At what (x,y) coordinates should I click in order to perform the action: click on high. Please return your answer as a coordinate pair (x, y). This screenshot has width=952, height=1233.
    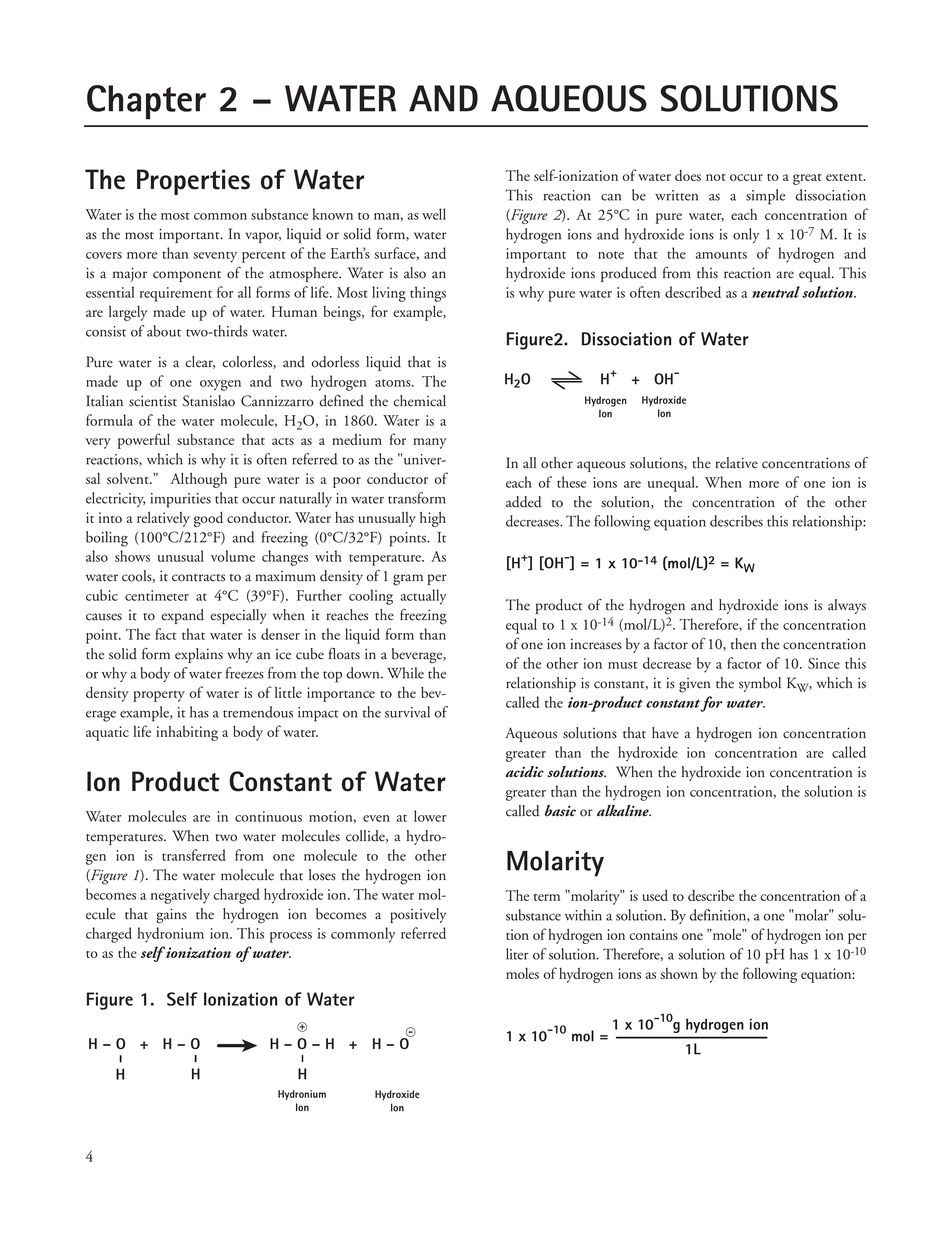
    Looking at the image, I should click on (433, 519).
